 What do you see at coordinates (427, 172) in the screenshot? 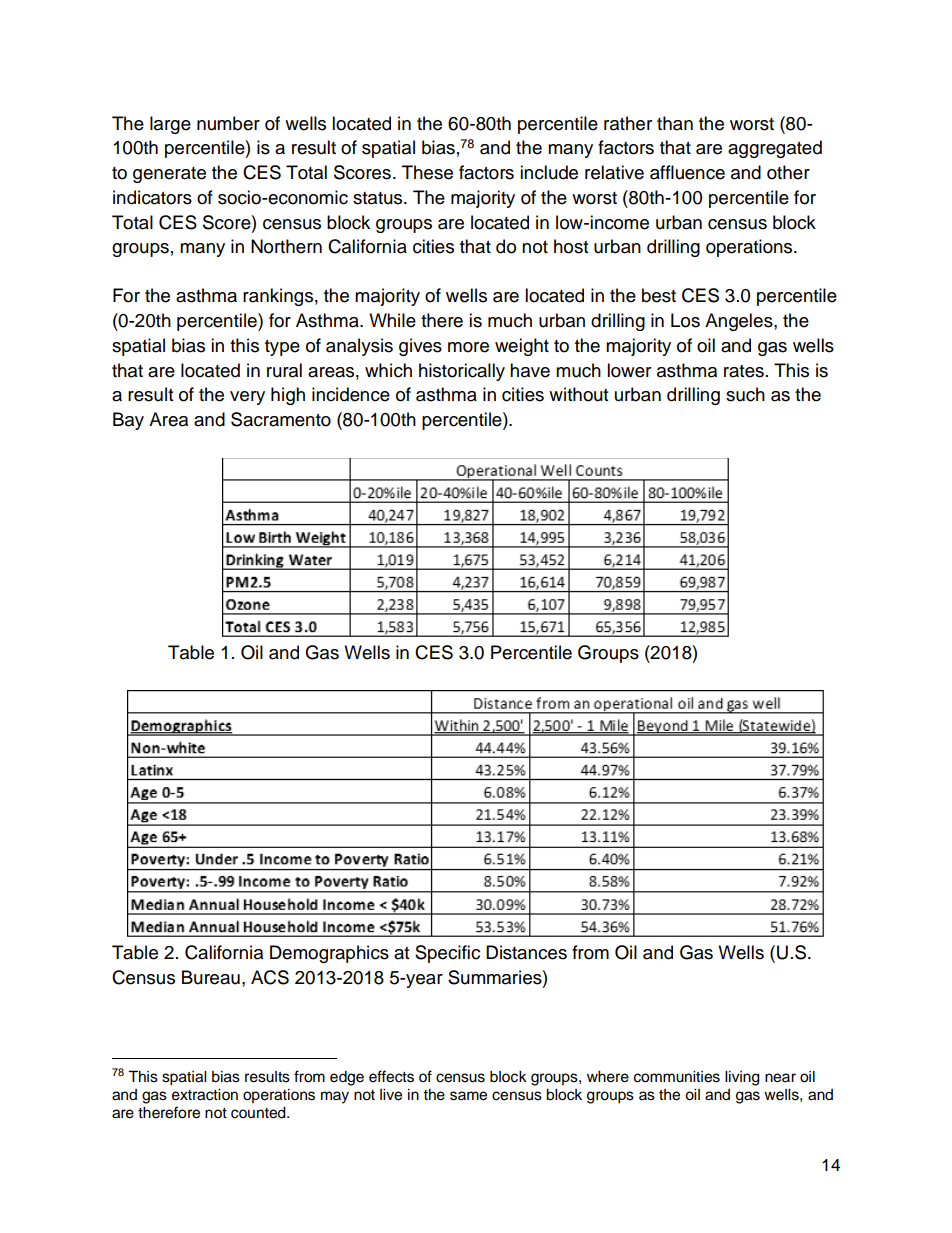
I see `These` at bounding box center [427, 172].
